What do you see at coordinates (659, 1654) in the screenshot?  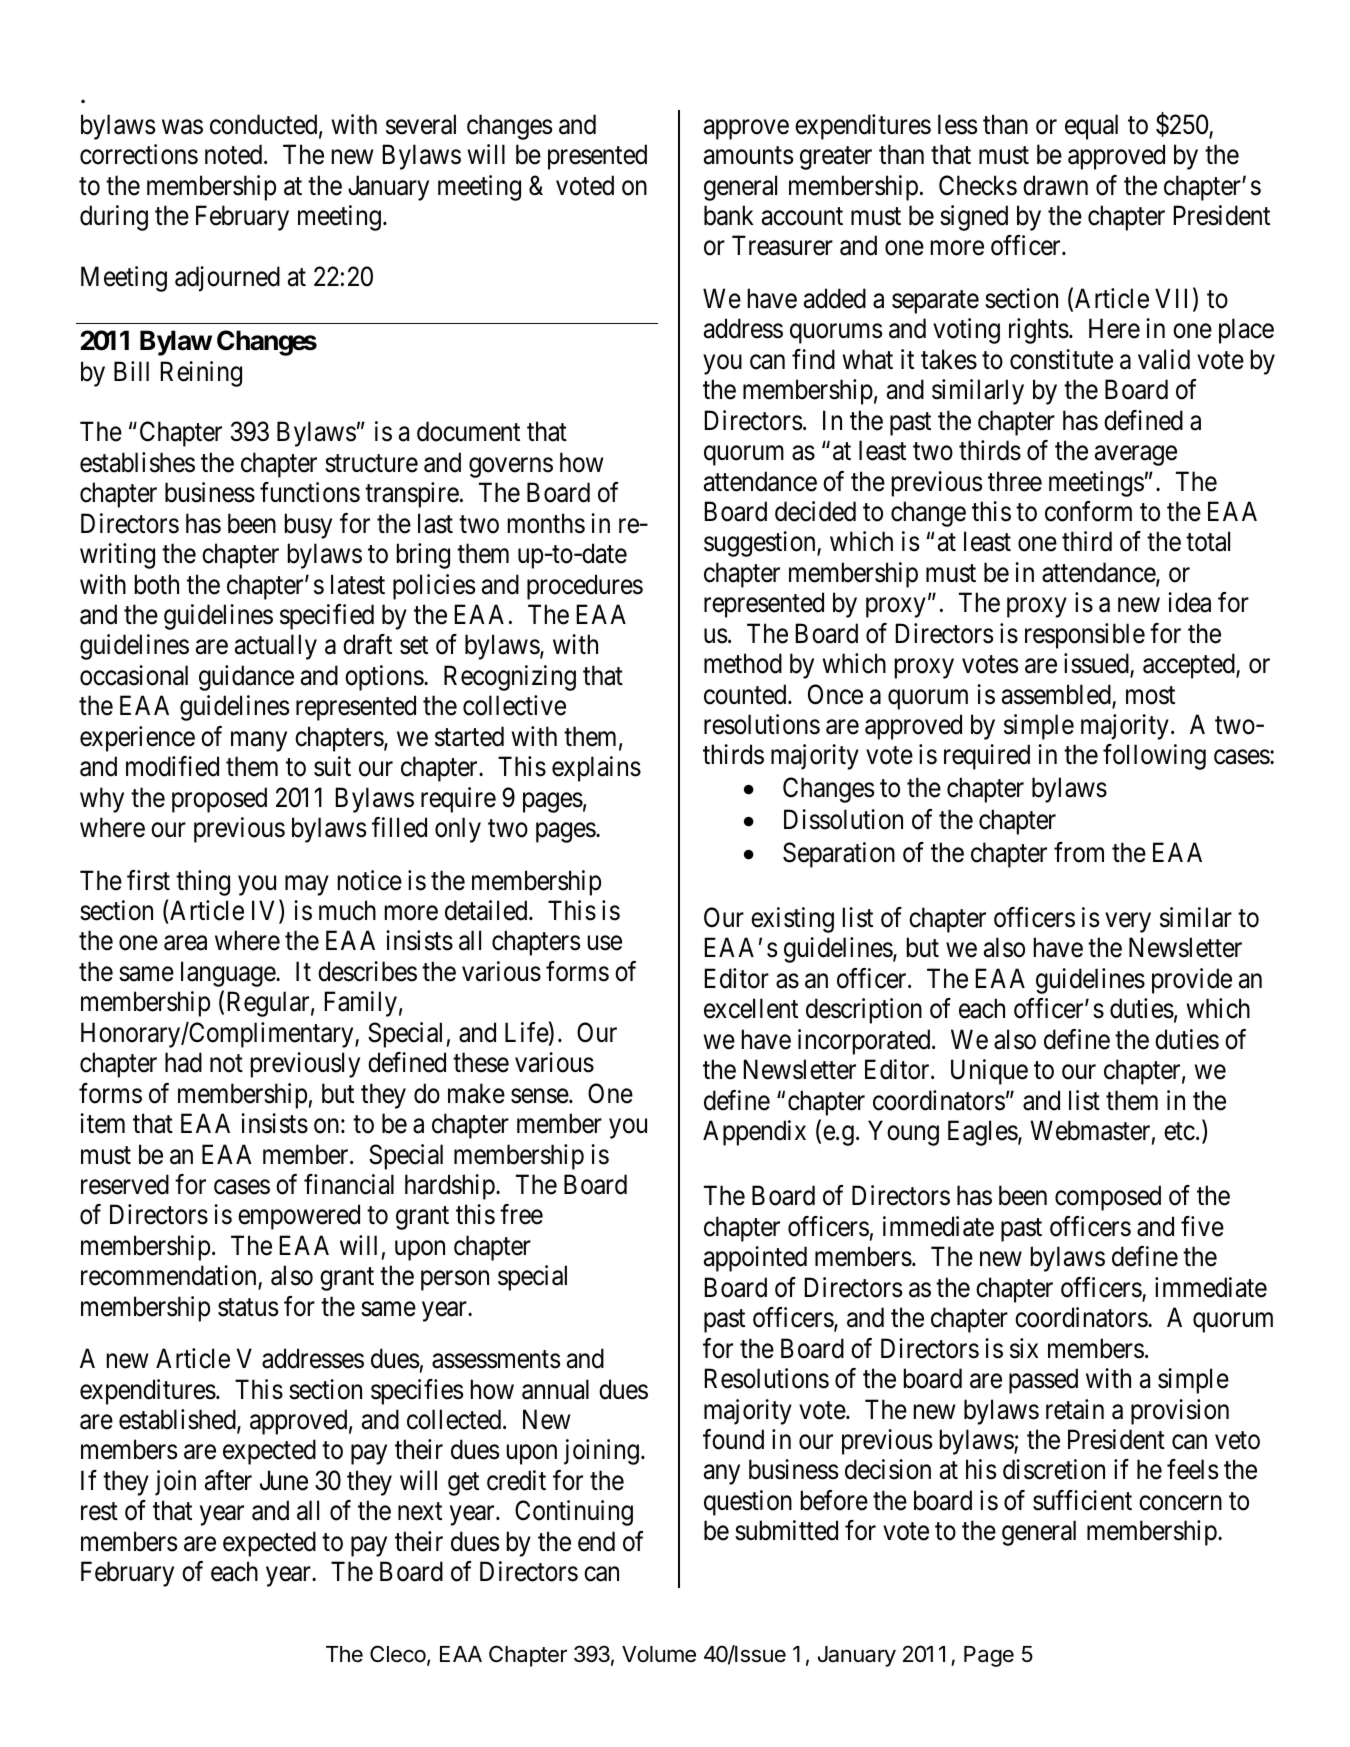 I see `Volume` at bounding box center [659, 1654].
